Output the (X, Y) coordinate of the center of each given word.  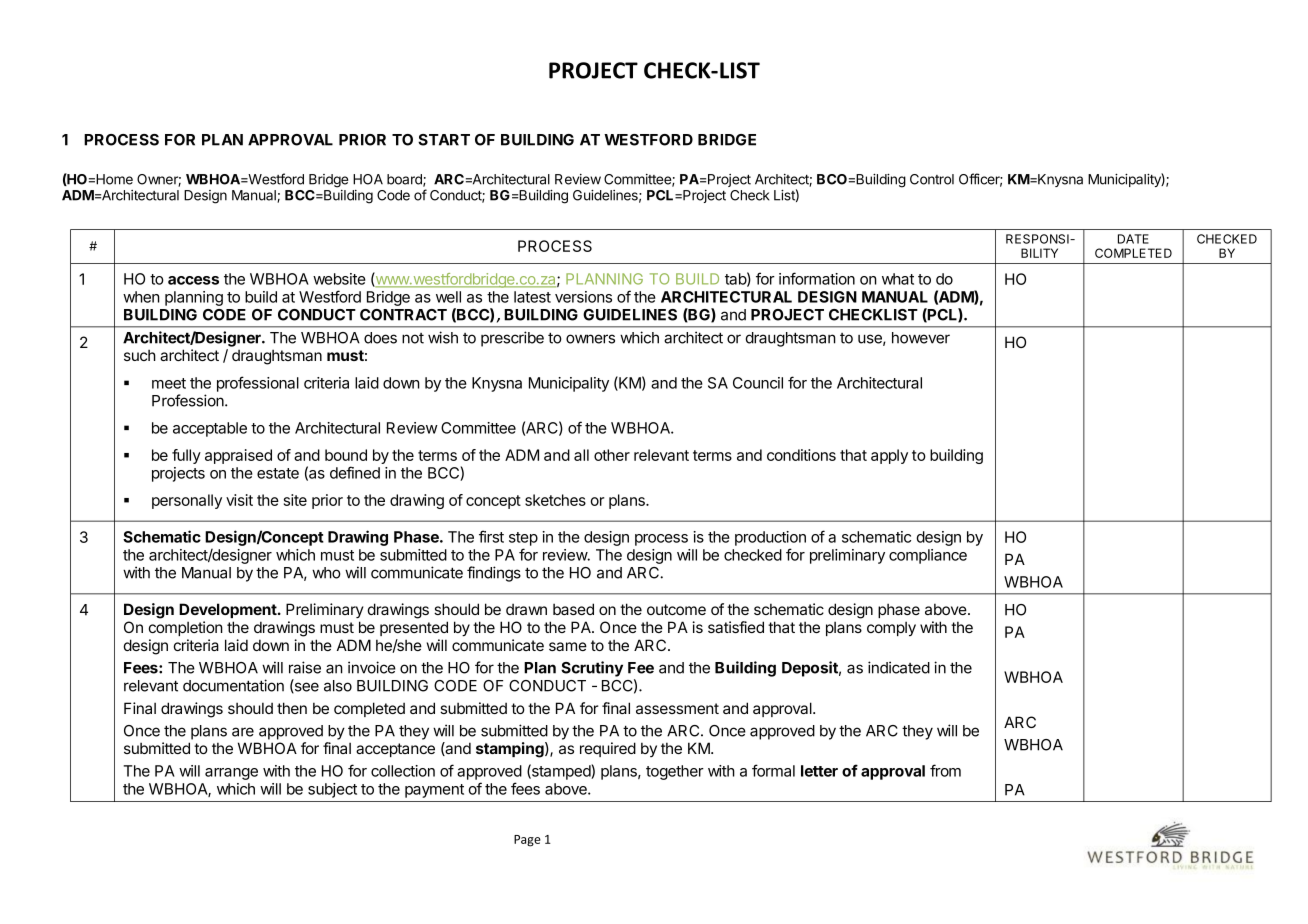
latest (532, 297)
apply (889, 456)
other (612, 455)
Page (527, 841)
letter (819, 771)
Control (932, 179)
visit (239, 500)
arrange (231, 774)
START (444, 140)
